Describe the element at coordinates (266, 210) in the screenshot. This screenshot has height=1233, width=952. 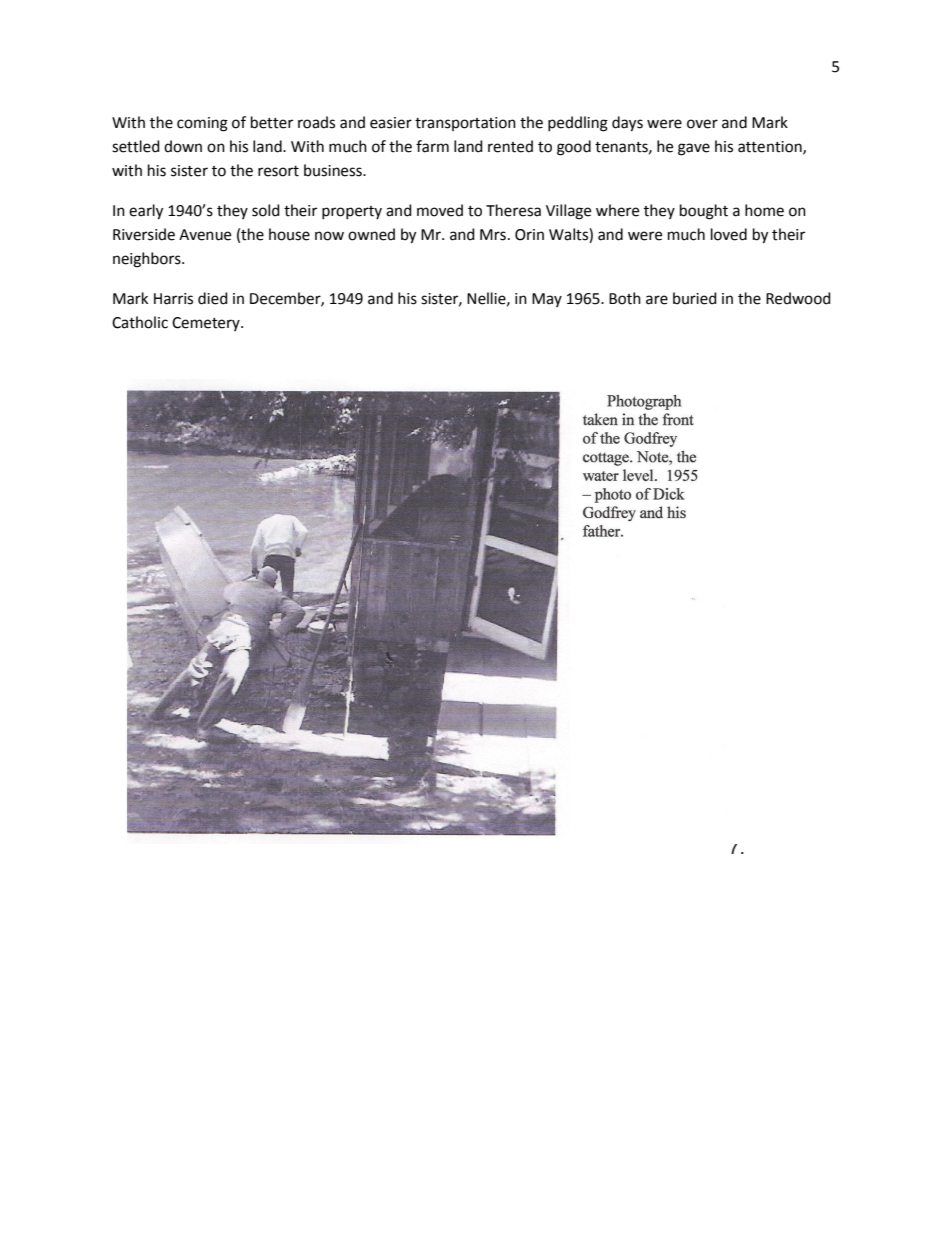
I see `sold` at that location.
